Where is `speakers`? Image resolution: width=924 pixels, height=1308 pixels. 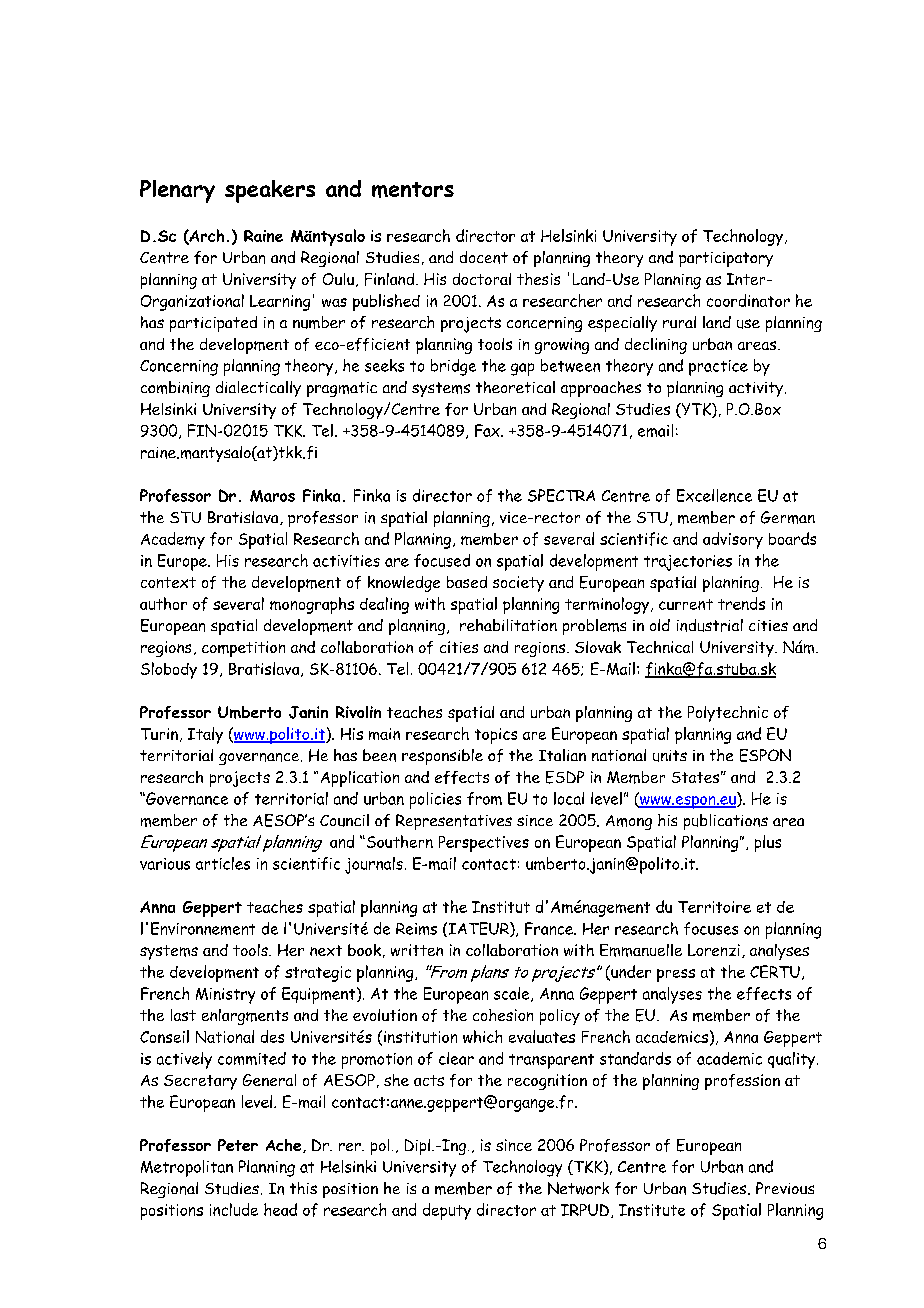 speakers is located at coordinates (270, 191).
